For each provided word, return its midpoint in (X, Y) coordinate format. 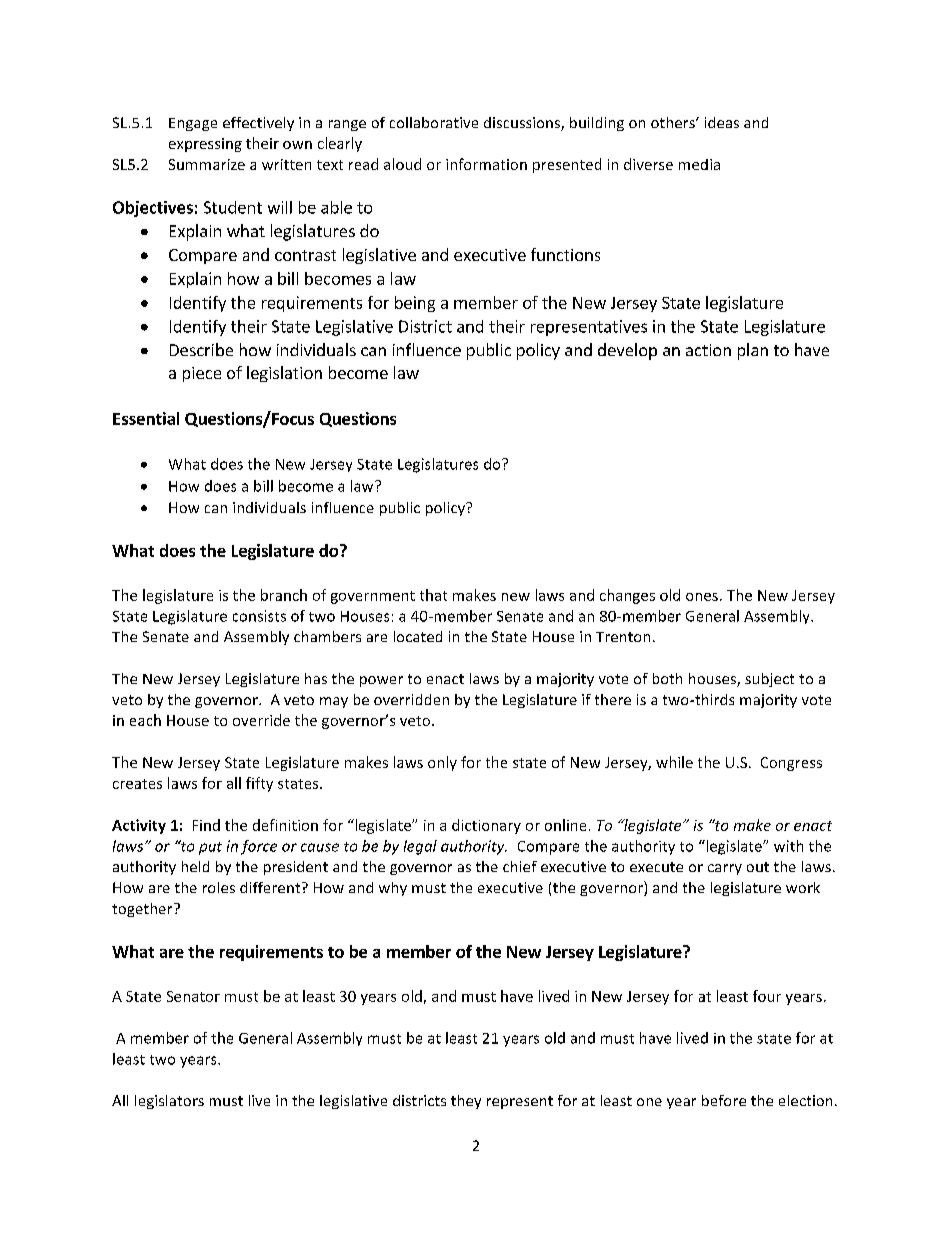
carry (725, 869)
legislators (169, 1102)
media (699, 164)
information (486, 164)
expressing (205, 145)
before (724, 1100)
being (415, 304)
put (210, 848)
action (708, 350)
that (433, 595)
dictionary (486, 826)
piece (202, 374)
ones (702, 597)
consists (259, 616)
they (466, 1102)
